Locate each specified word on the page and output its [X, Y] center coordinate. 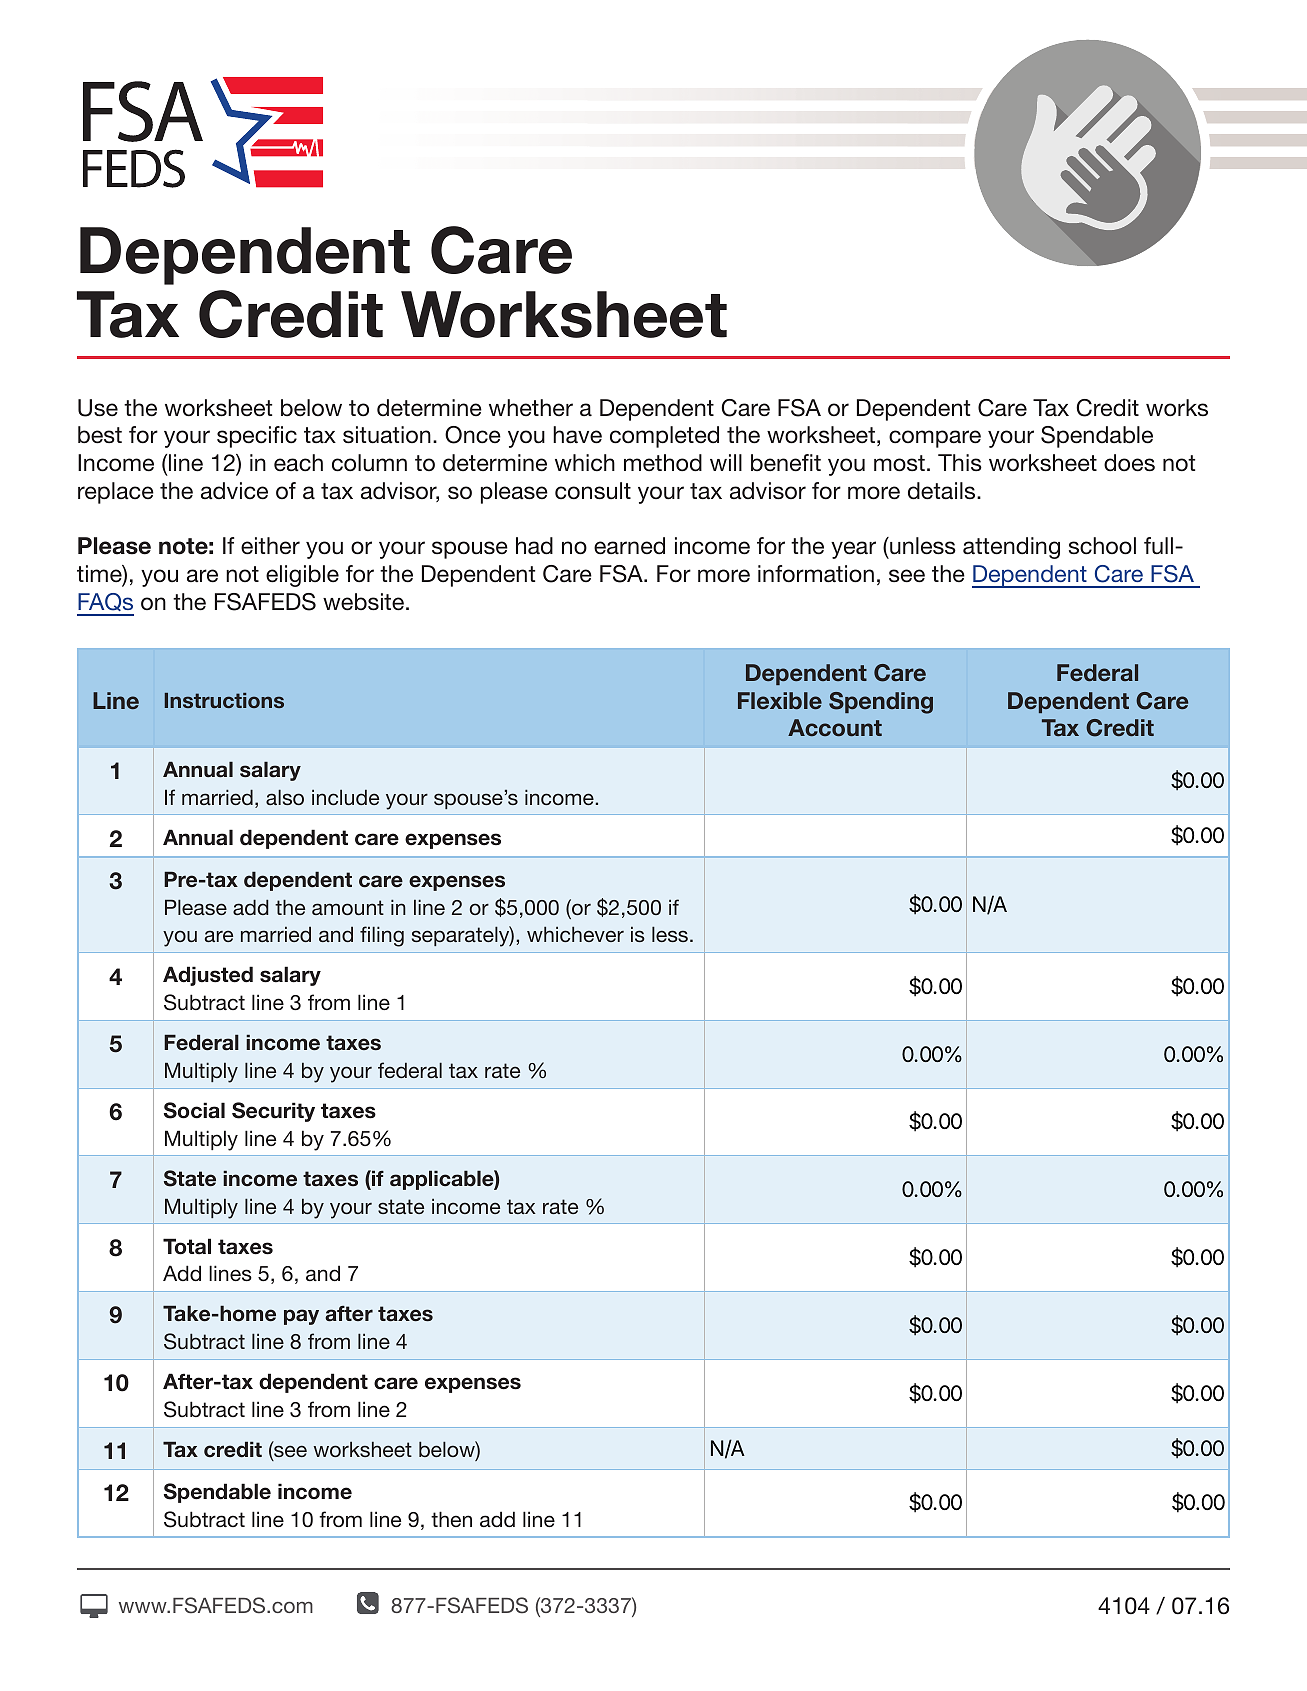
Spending [881, 703]
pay [301, 1317]
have [577, 435]
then [451, 1519]
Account [835, 727]
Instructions [224, 700]
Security [273, 1112]
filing [382, 936]
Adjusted [208, 976]
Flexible [780, 700]
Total [187, 1246]
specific [257, 437]
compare [935, 439]
